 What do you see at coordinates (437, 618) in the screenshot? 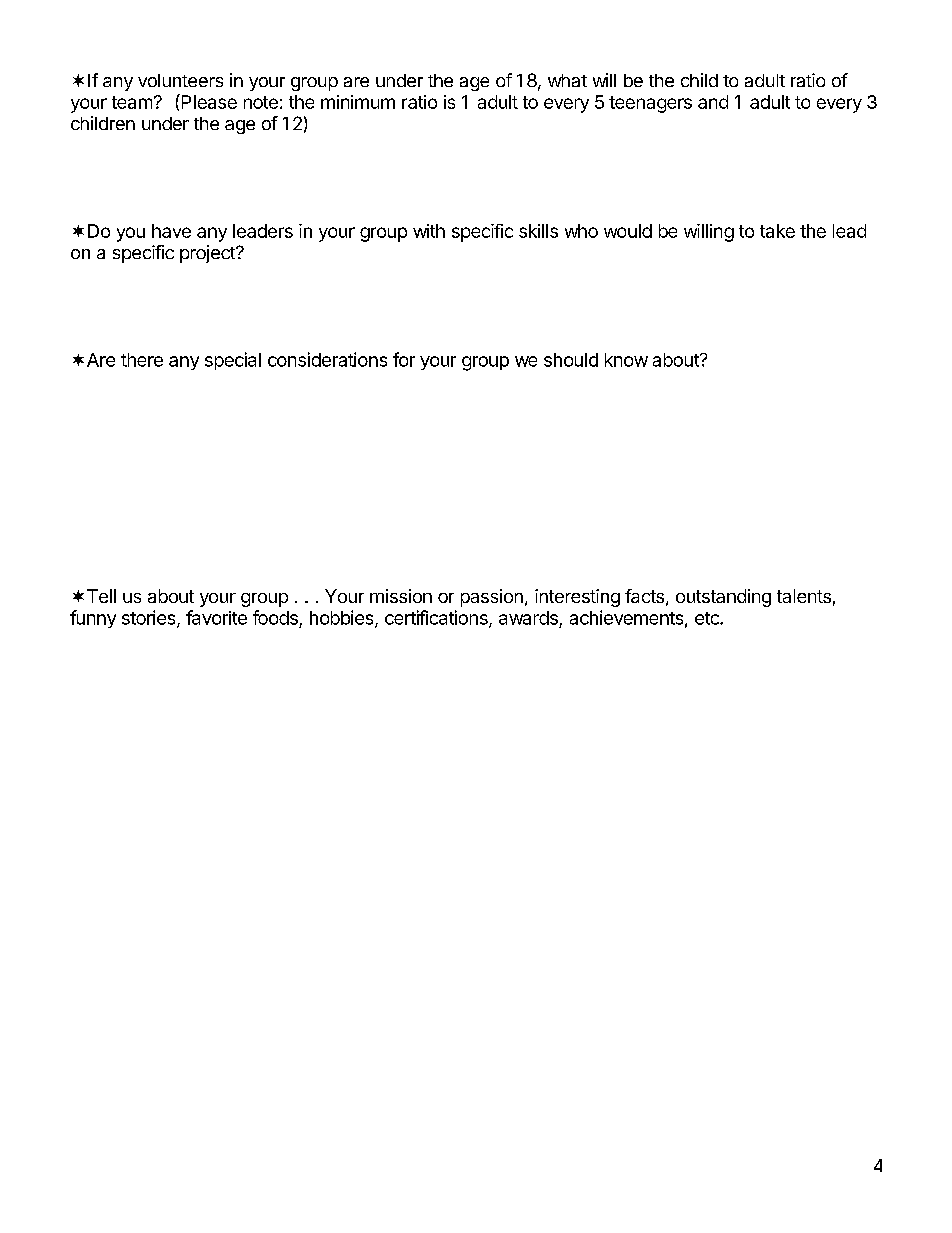
I see `certifications` at bounding box center [437, 618].
